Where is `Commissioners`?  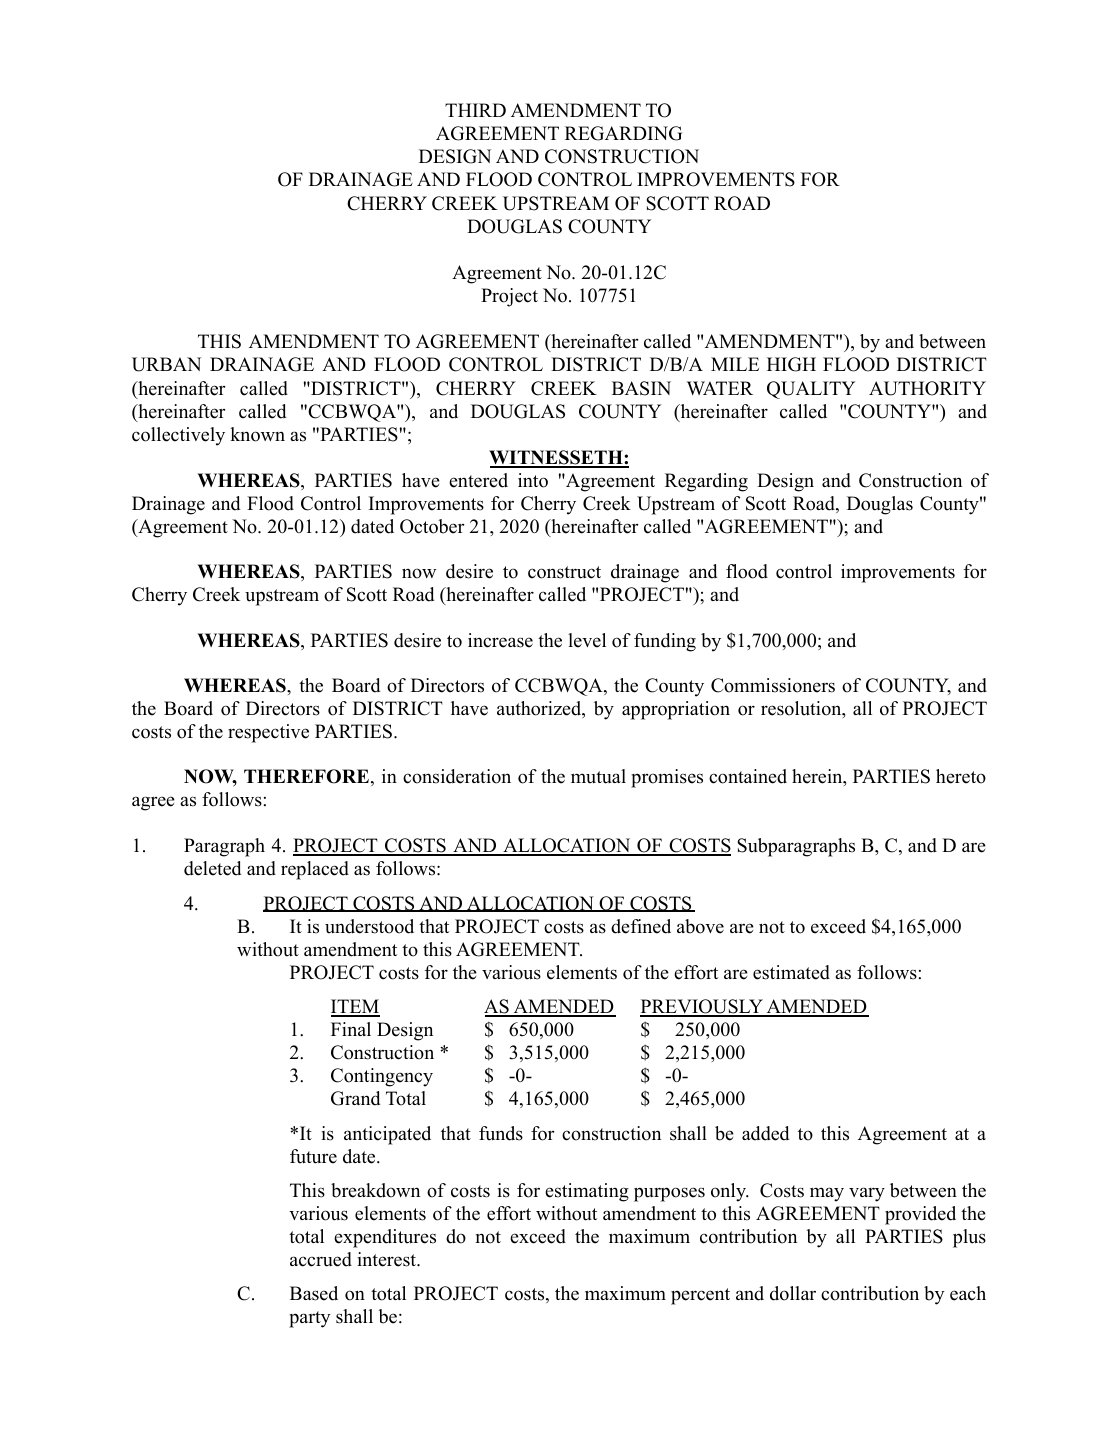
Commissioners is located at coordinates (773, 685).
